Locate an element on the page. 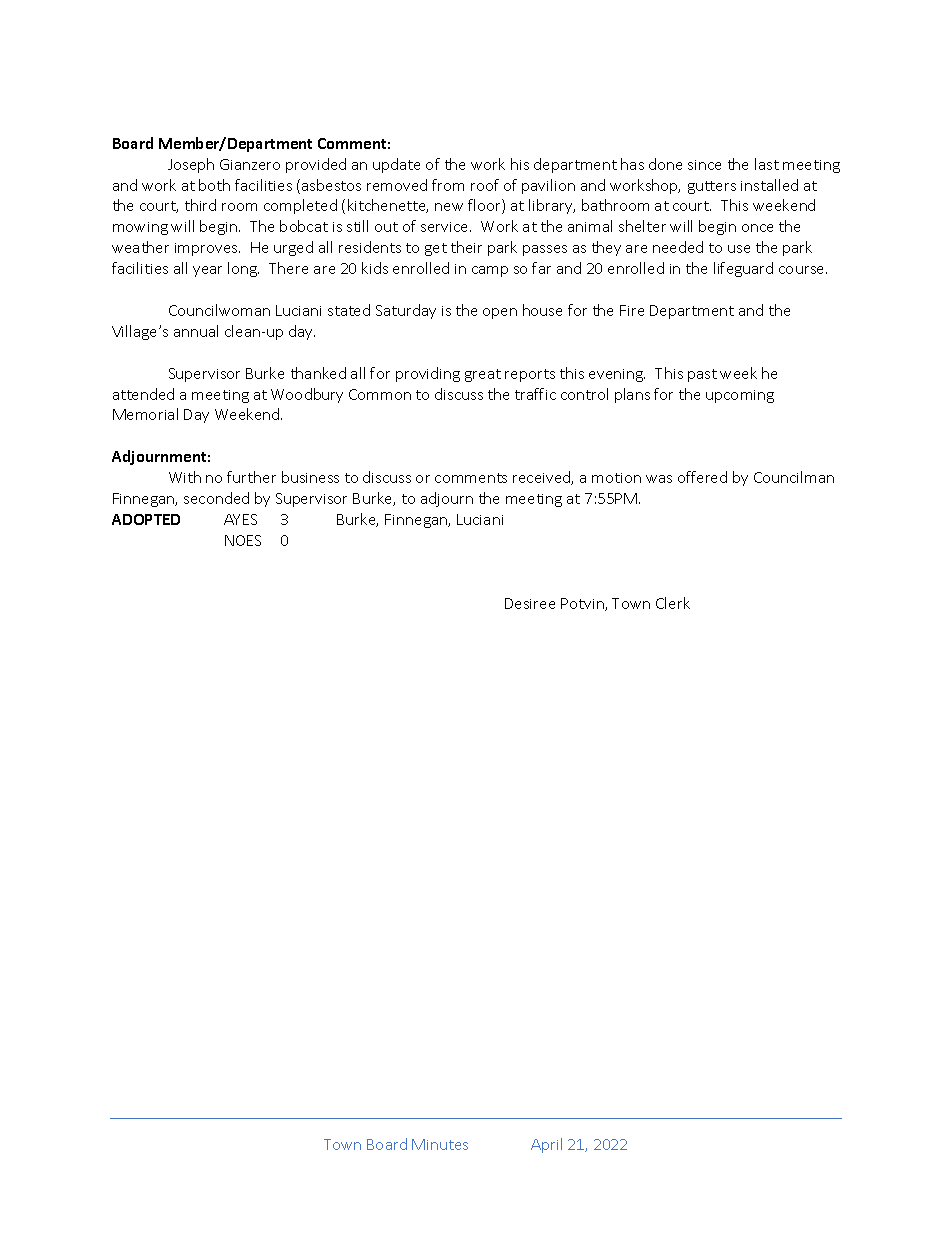 The image size is (952, 1233). Desiree is located at coordinates (530, 603).
